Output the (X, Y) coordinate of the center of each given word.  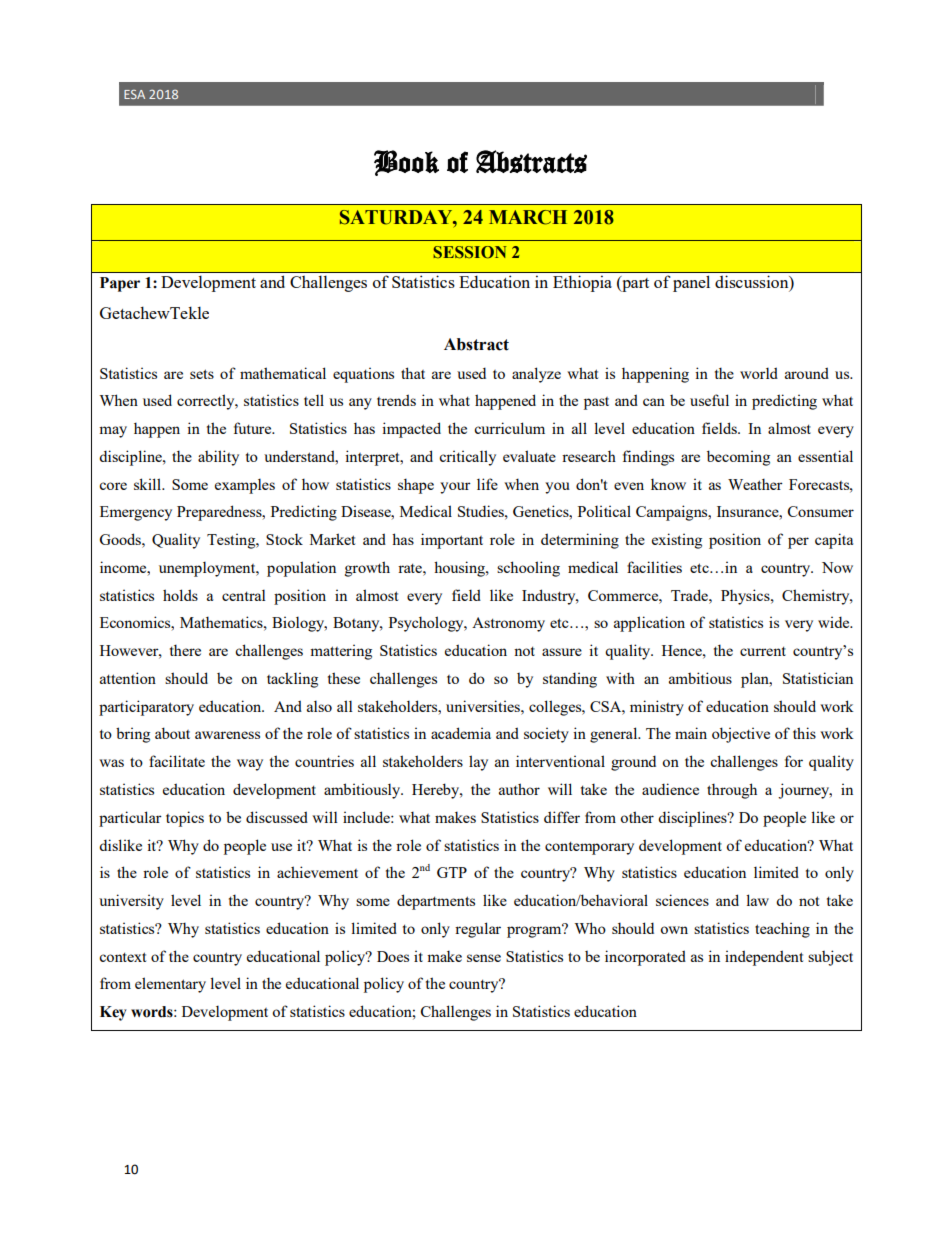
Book (406, 163)
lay (478, 763)
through (732, 791)
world (759, 373)
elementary (170, 985)
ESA (134, 94)
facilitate (177, 761)
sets (202, 374)
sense (484, 958)
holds (180, 595)
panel (691, 283)
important (452, 541)
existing (677, 541)
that (413, 373)
